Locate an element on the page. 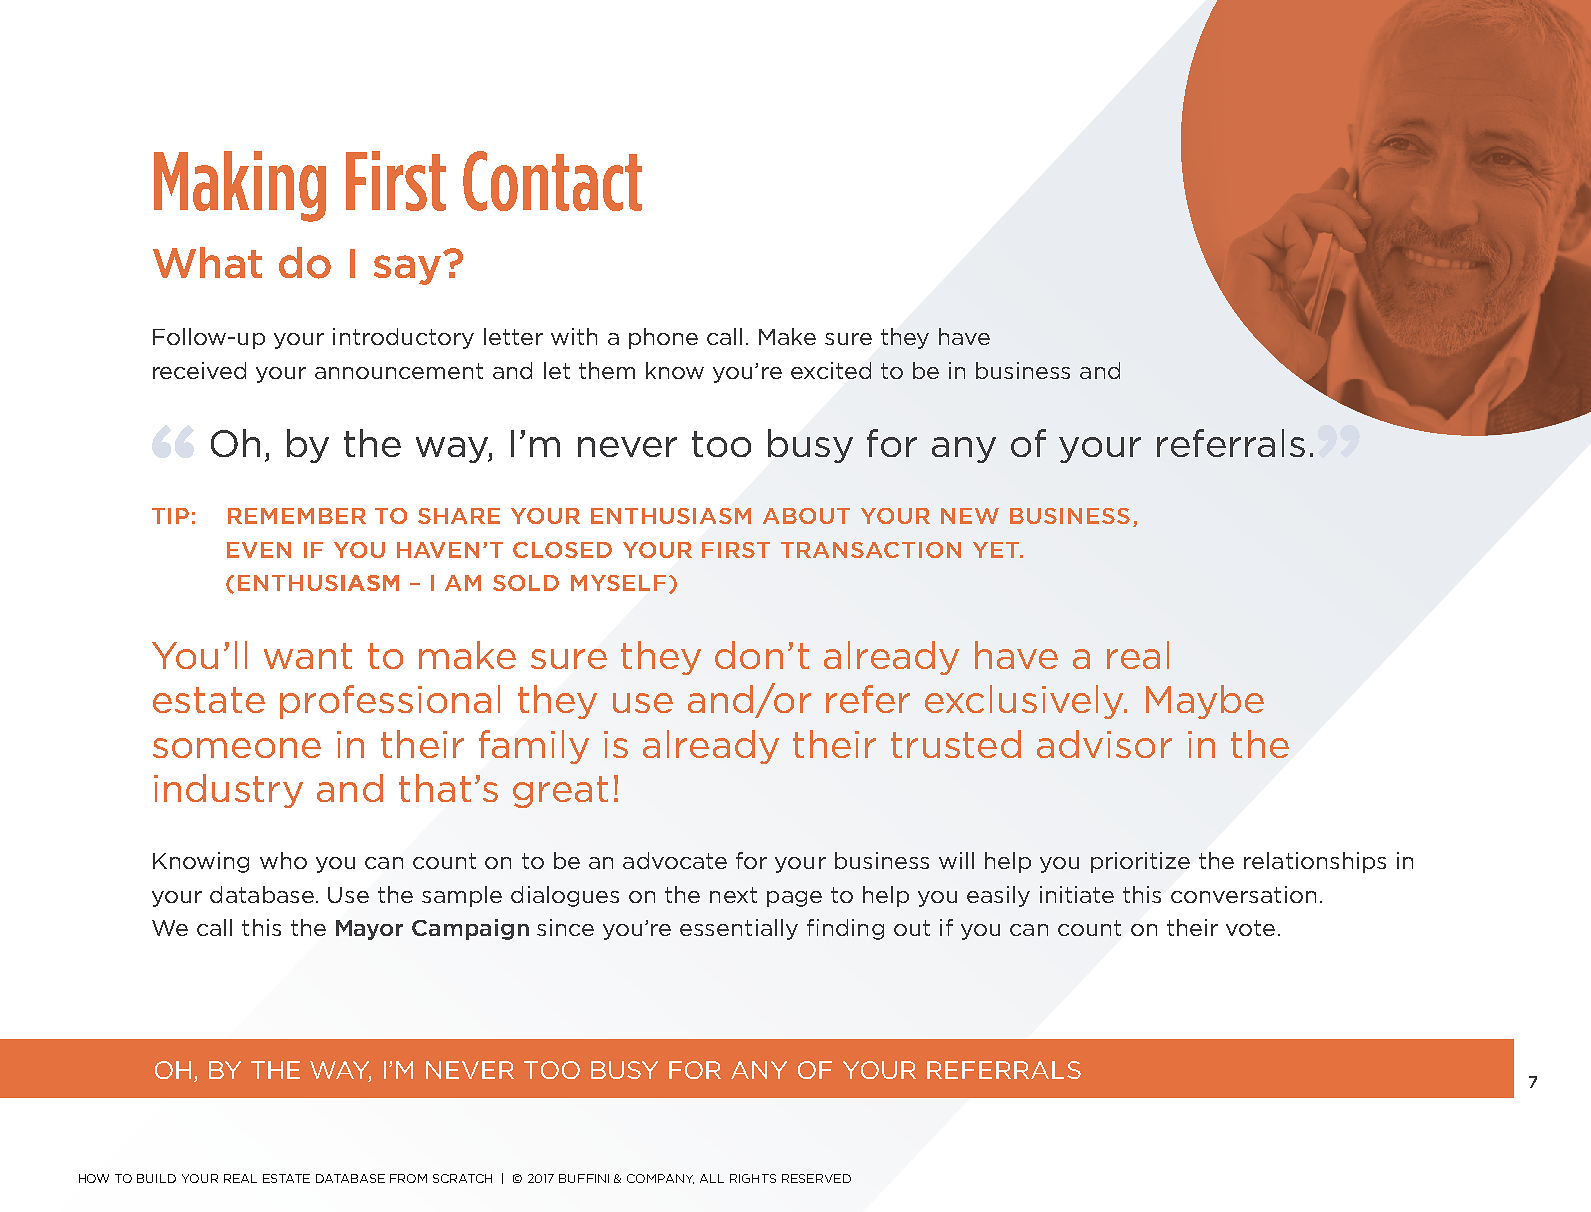  RESERVED is located at coordinates (816, 1178).
